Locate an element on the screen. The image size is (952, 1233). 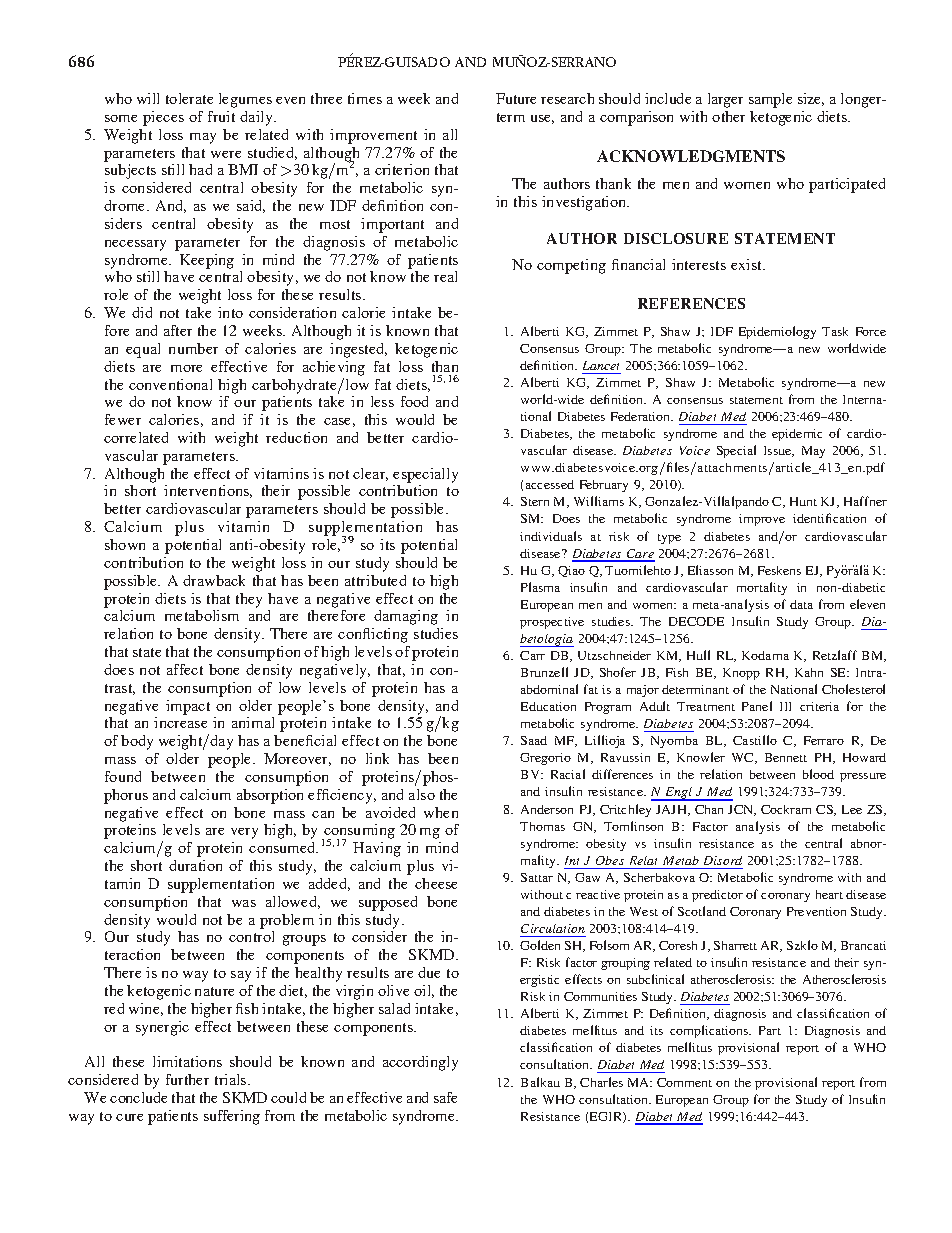
fruit is located at coordinates (221, 116).
